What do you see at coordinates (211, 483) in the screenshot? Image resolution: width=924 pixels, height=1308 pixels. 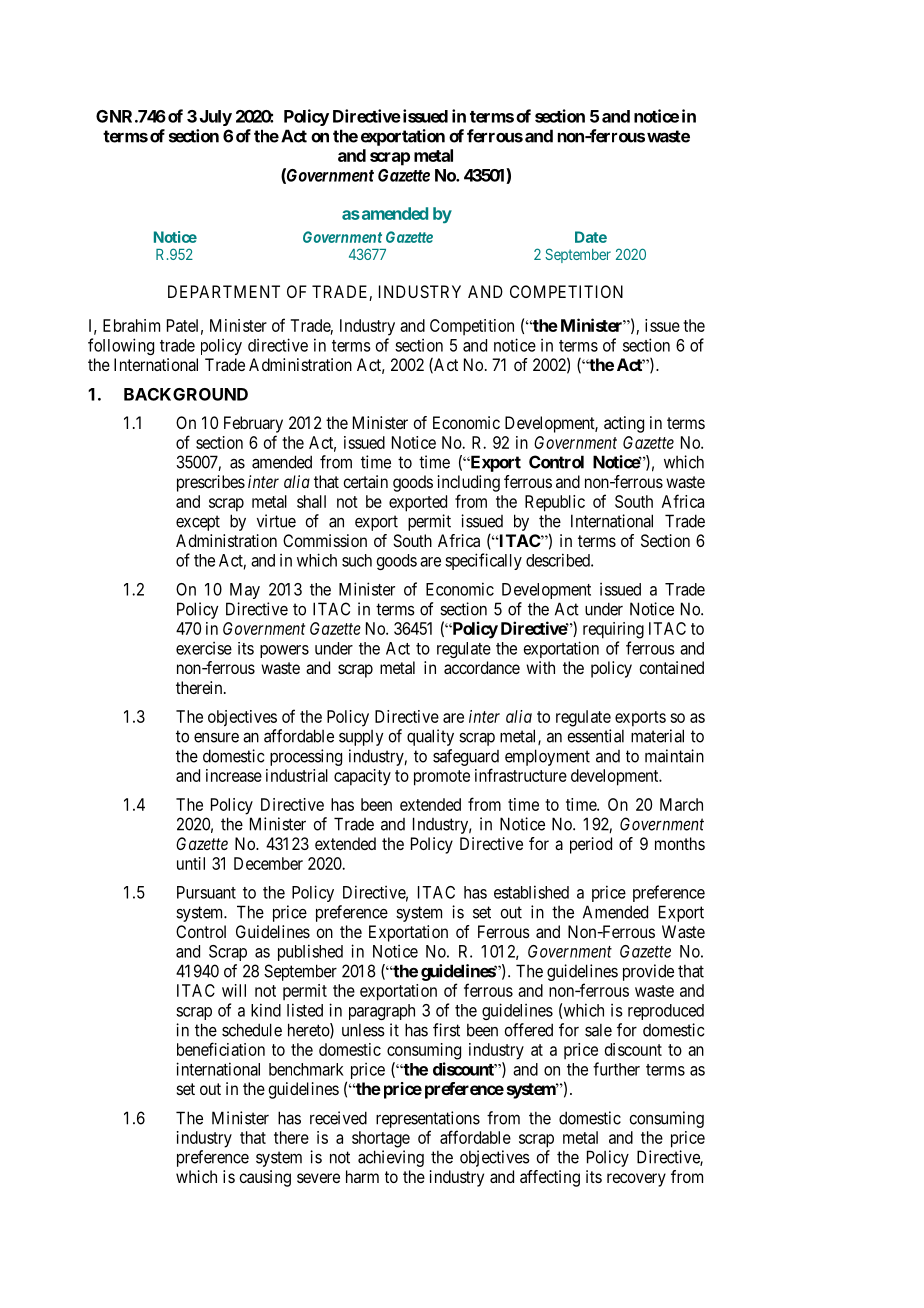 I see `prescribes` at bounding box center [211, 483].
